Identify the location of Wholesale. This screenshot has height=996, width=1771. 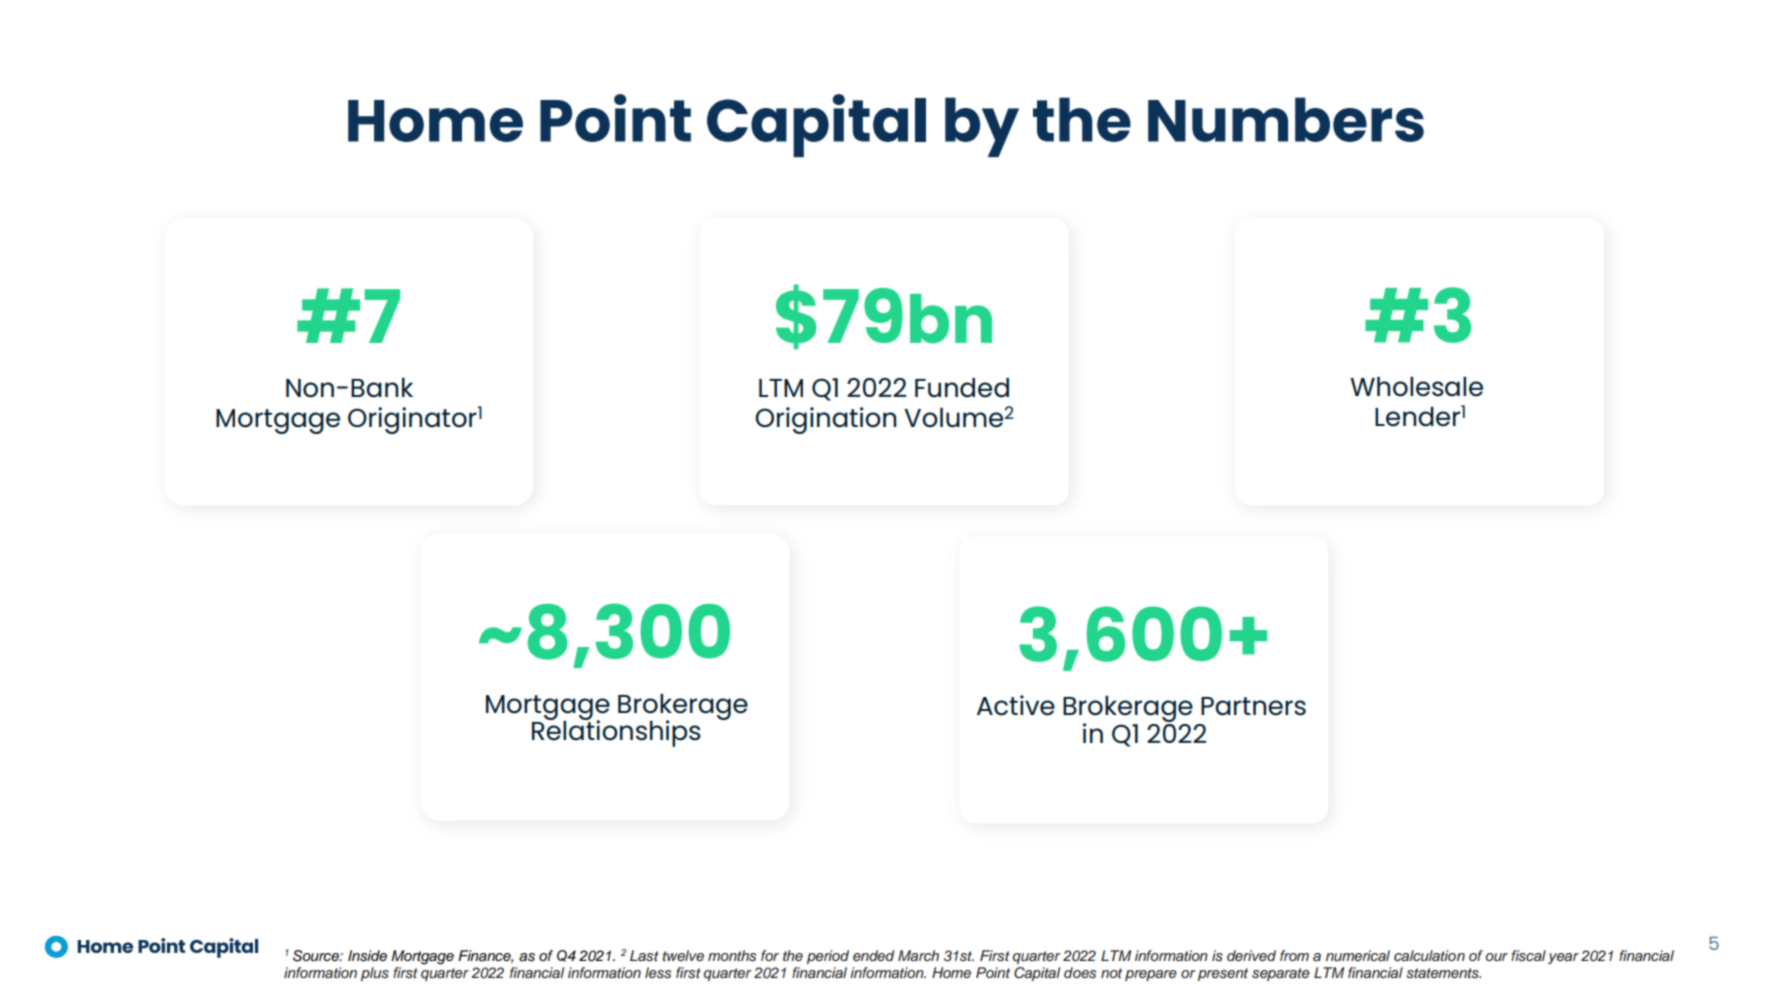
(1416, 387).
